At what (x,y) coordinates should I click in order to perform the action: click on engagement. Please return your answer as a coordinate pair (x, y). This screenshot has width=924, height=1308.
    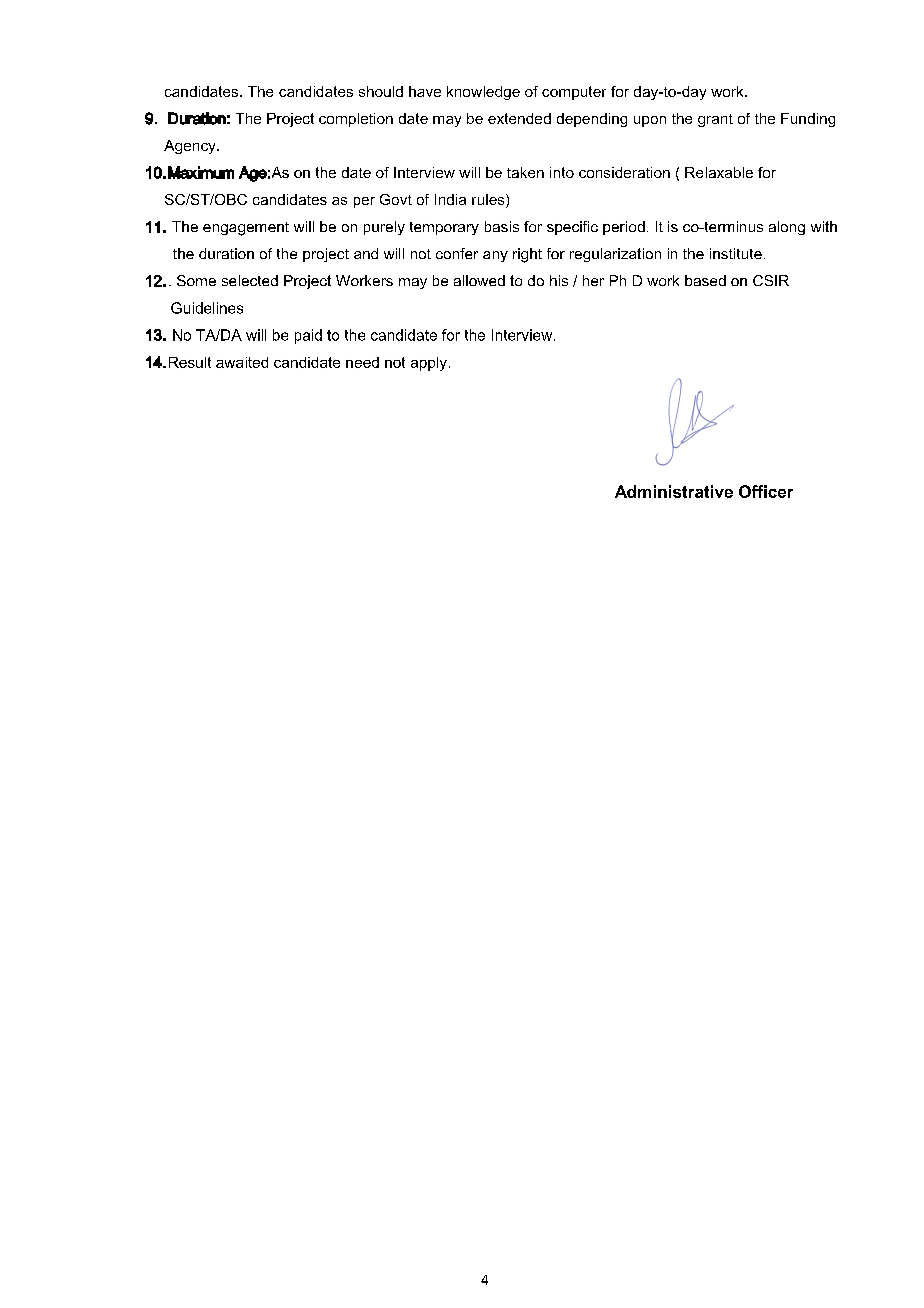
    Looking at the image, I should click on (246, 229).
